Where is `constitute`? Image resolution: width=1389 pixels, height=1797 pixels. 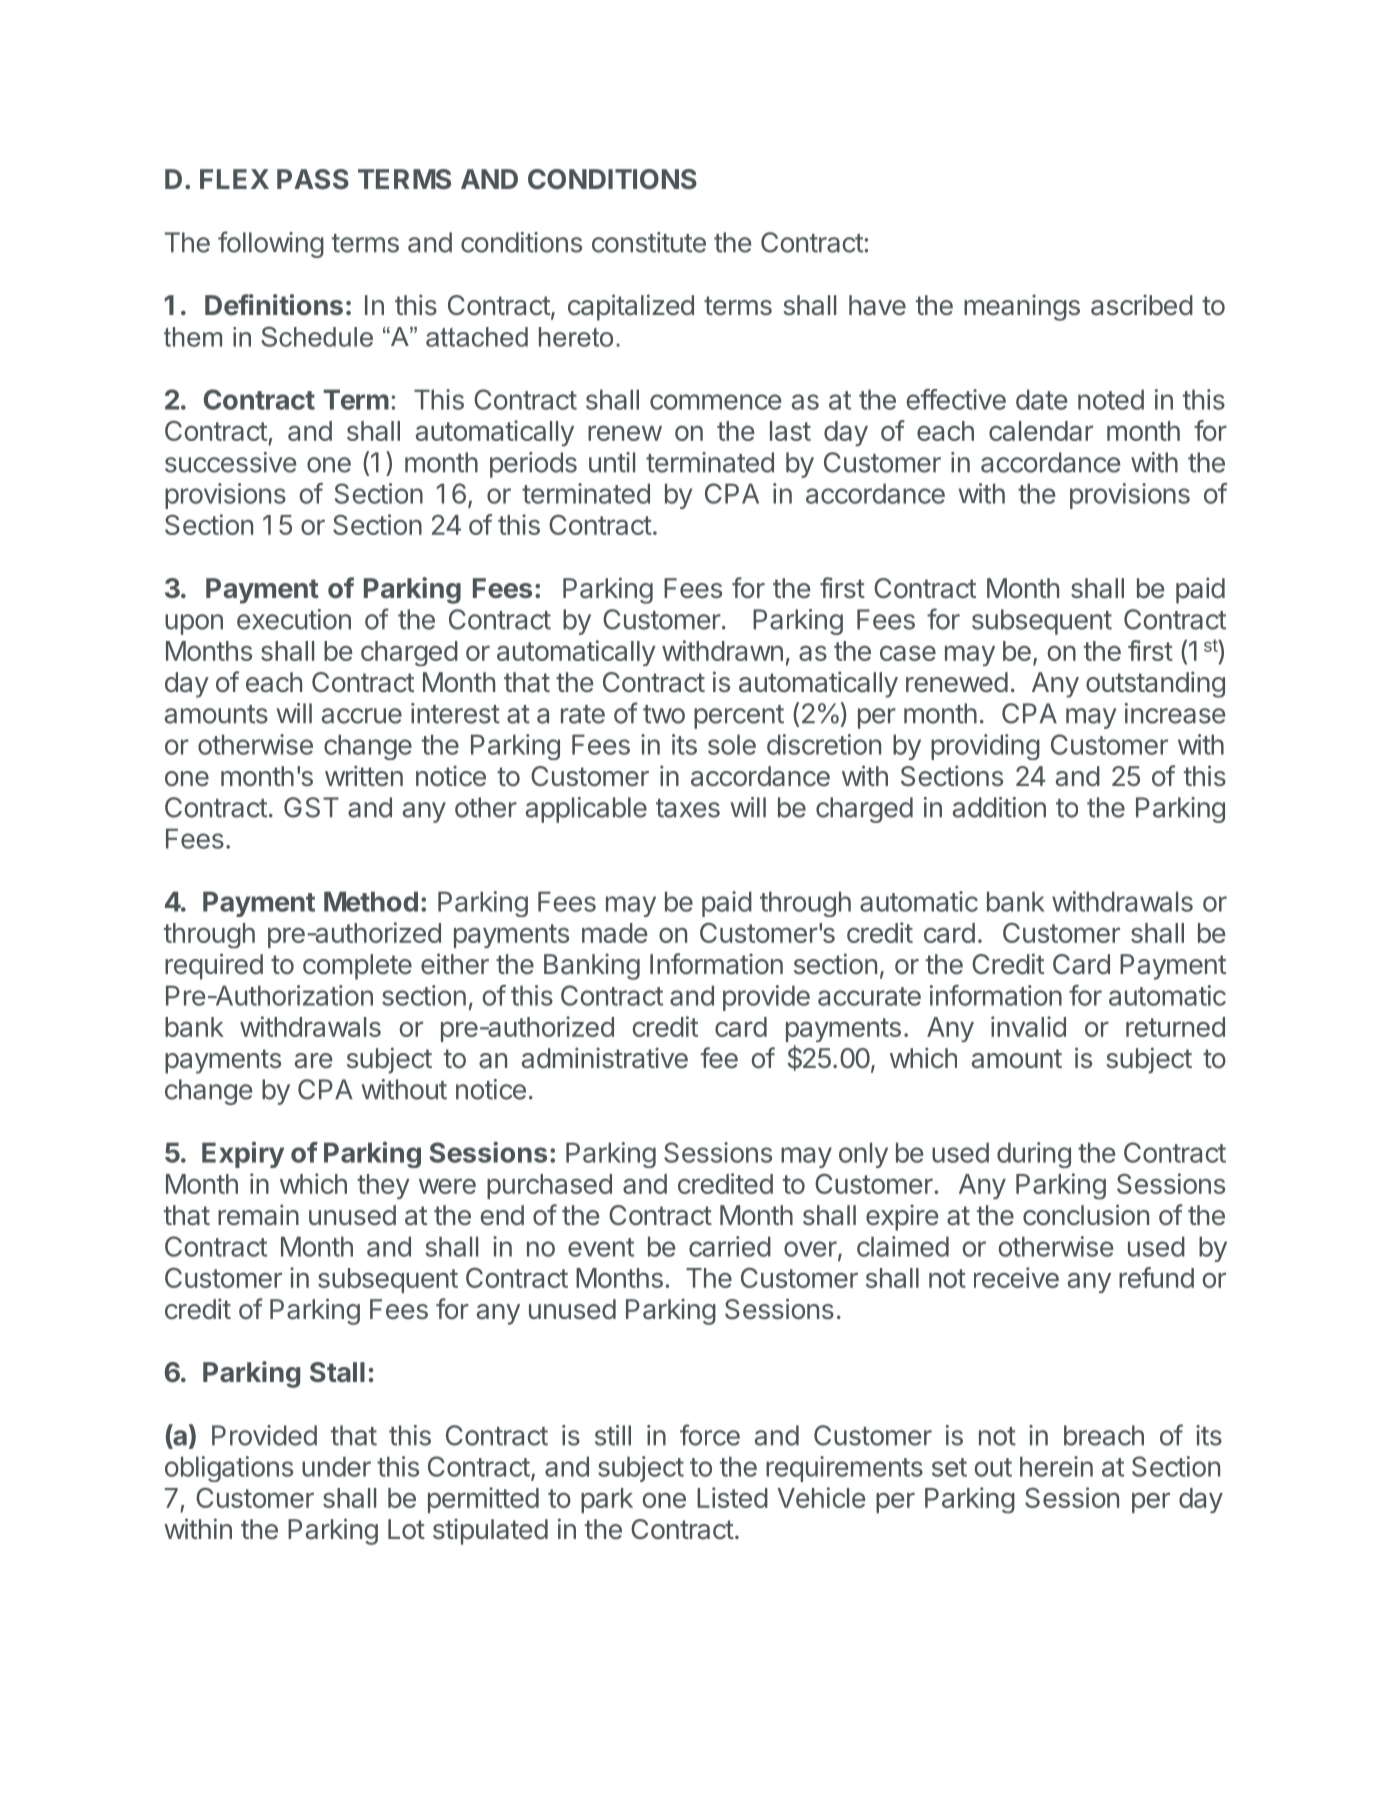 constitute is located at coordinates (649, 242).
